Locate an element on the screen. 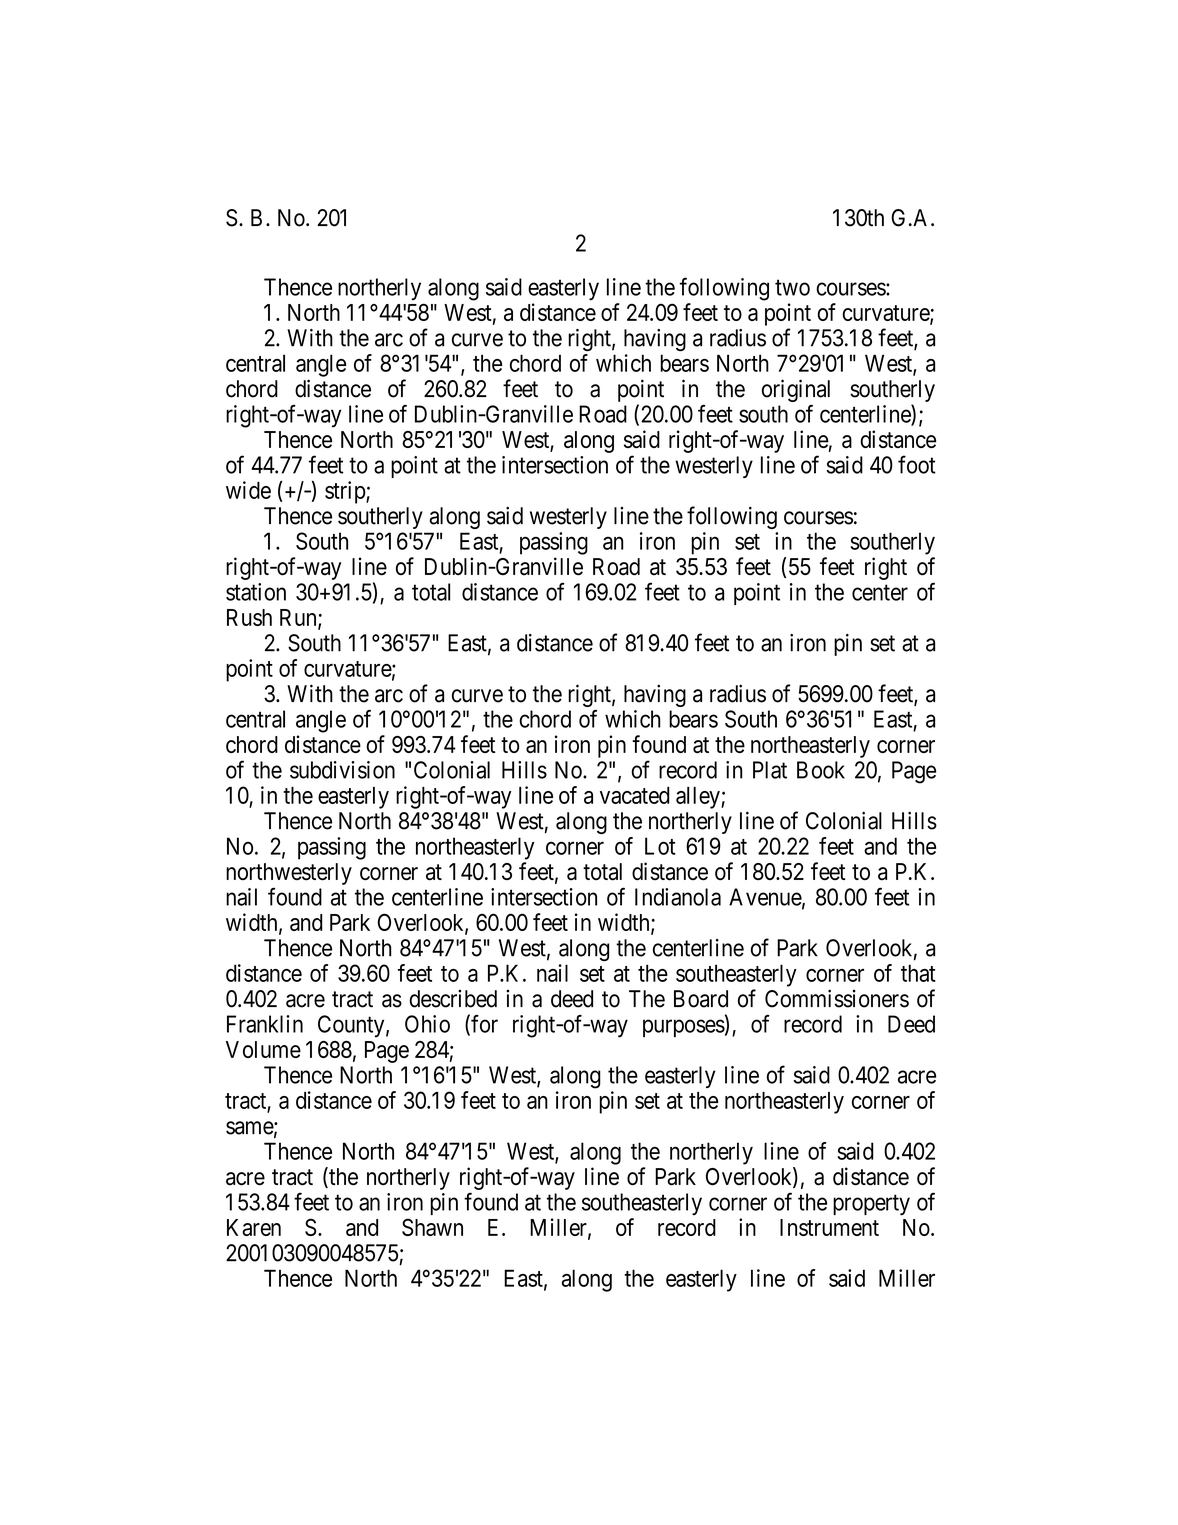  Karen is located at coordinates (254, 1227).
